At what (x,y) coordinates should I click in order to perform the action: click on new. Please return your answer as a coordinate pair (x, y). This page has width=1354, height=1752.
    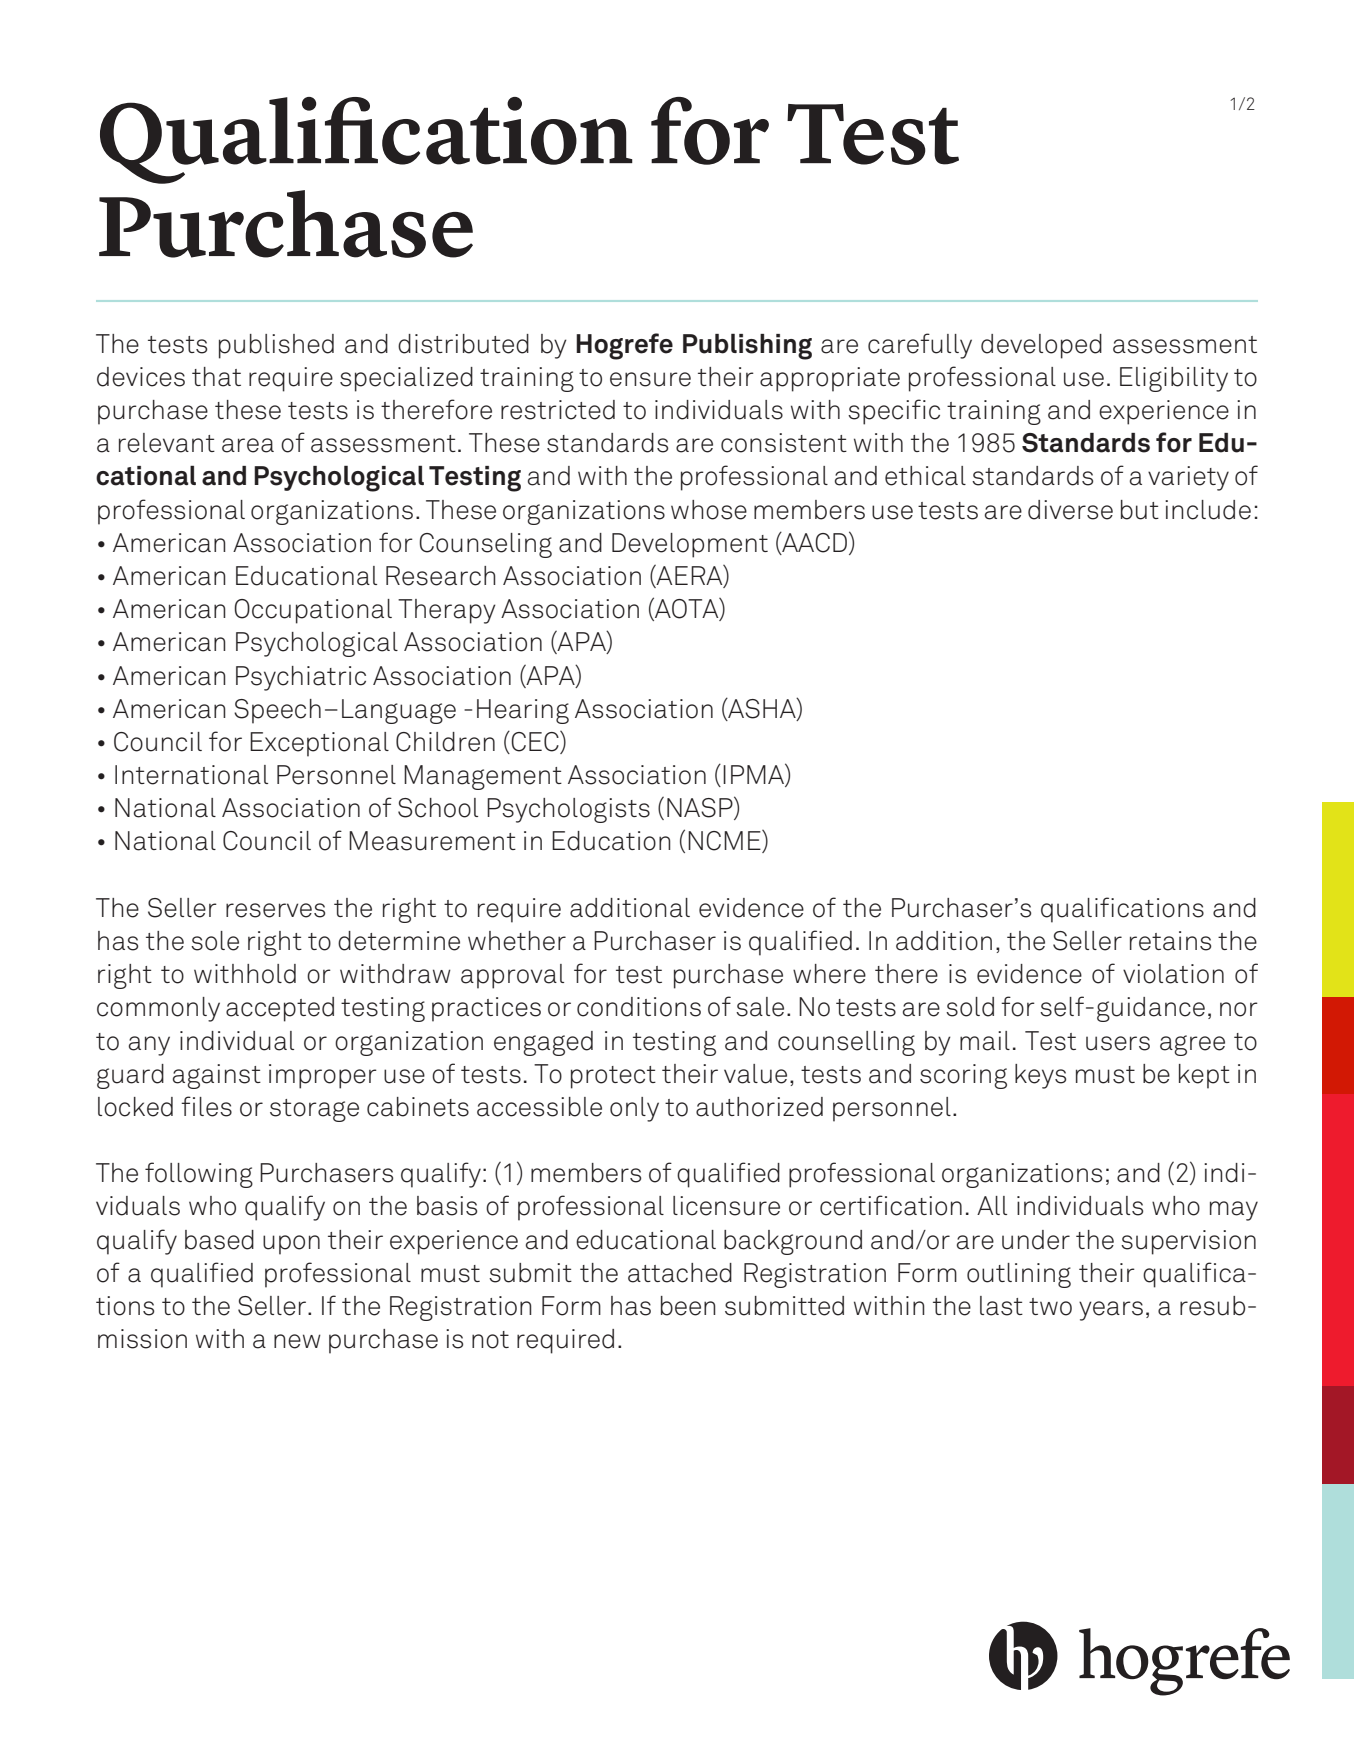
    Looking at the image, I should click on (297, 1341).
